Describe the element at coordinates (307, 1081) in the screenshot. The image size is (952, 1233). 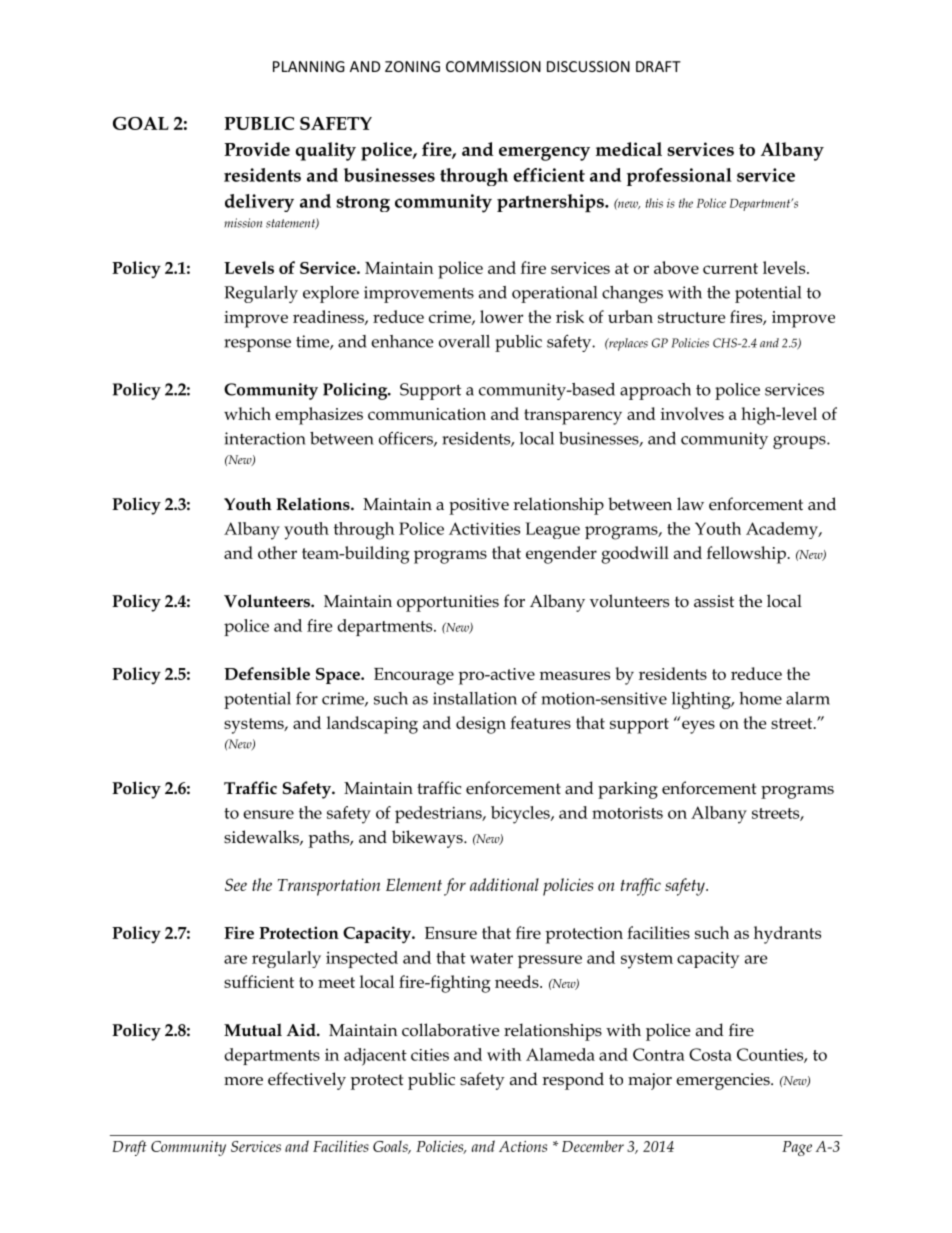
I see `effectively` at that location.
